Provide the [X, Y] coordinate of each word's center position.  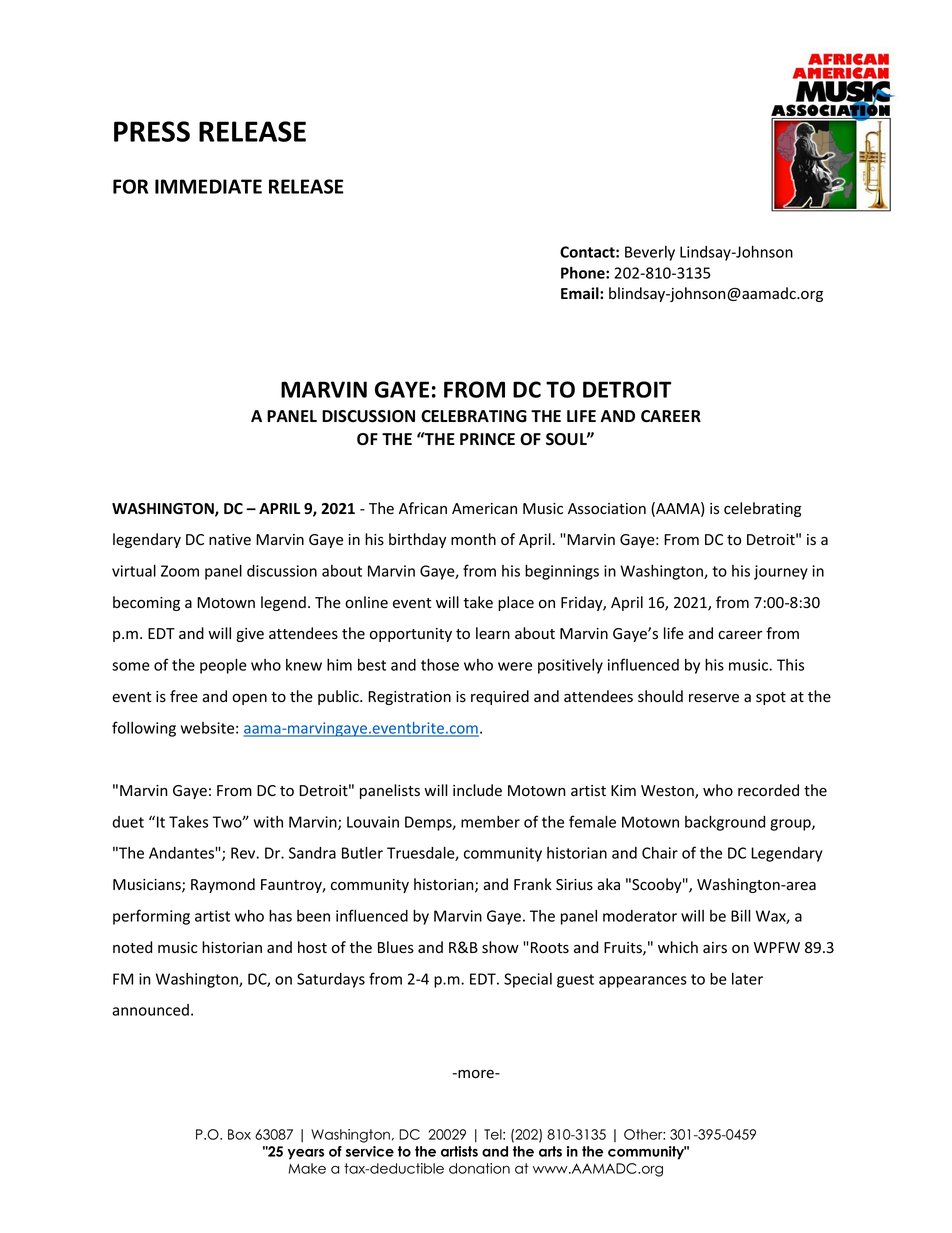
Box [239, 1134]
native [230, 540]
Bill [741, 915]
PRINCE [487, 439]
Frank [533, 884]
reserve [714, 698]
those [440, 664]
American [484, 509]
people [223, 666]
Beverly [650, 253]
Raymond [223, 885]
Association [607, 509]
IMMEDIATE [208, 186]
